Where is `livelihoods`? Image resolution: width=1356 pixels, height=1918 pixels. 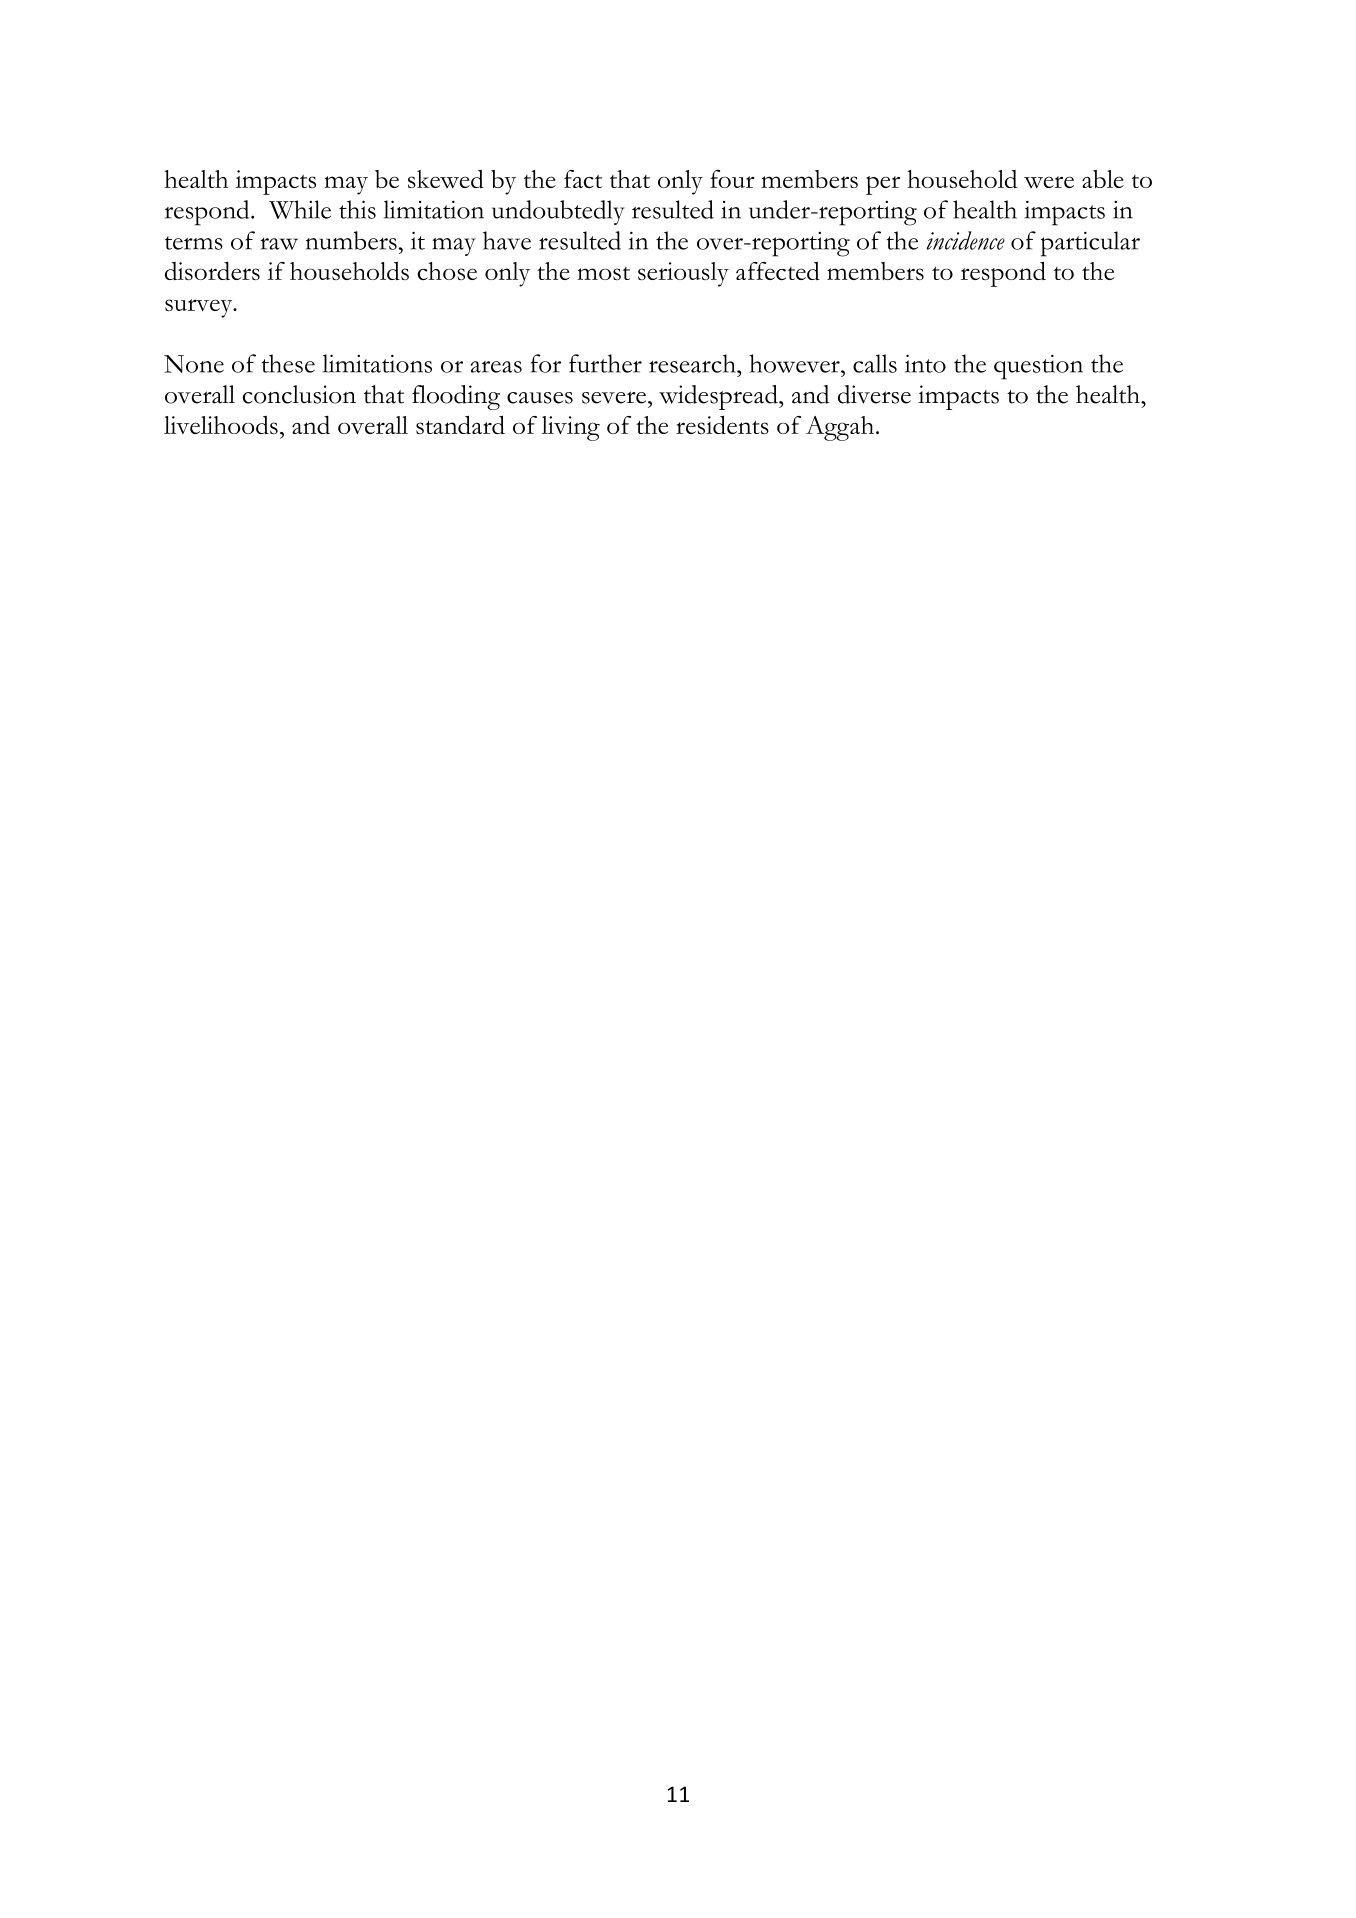 livelihoods is located at coordinates (221, 425).
